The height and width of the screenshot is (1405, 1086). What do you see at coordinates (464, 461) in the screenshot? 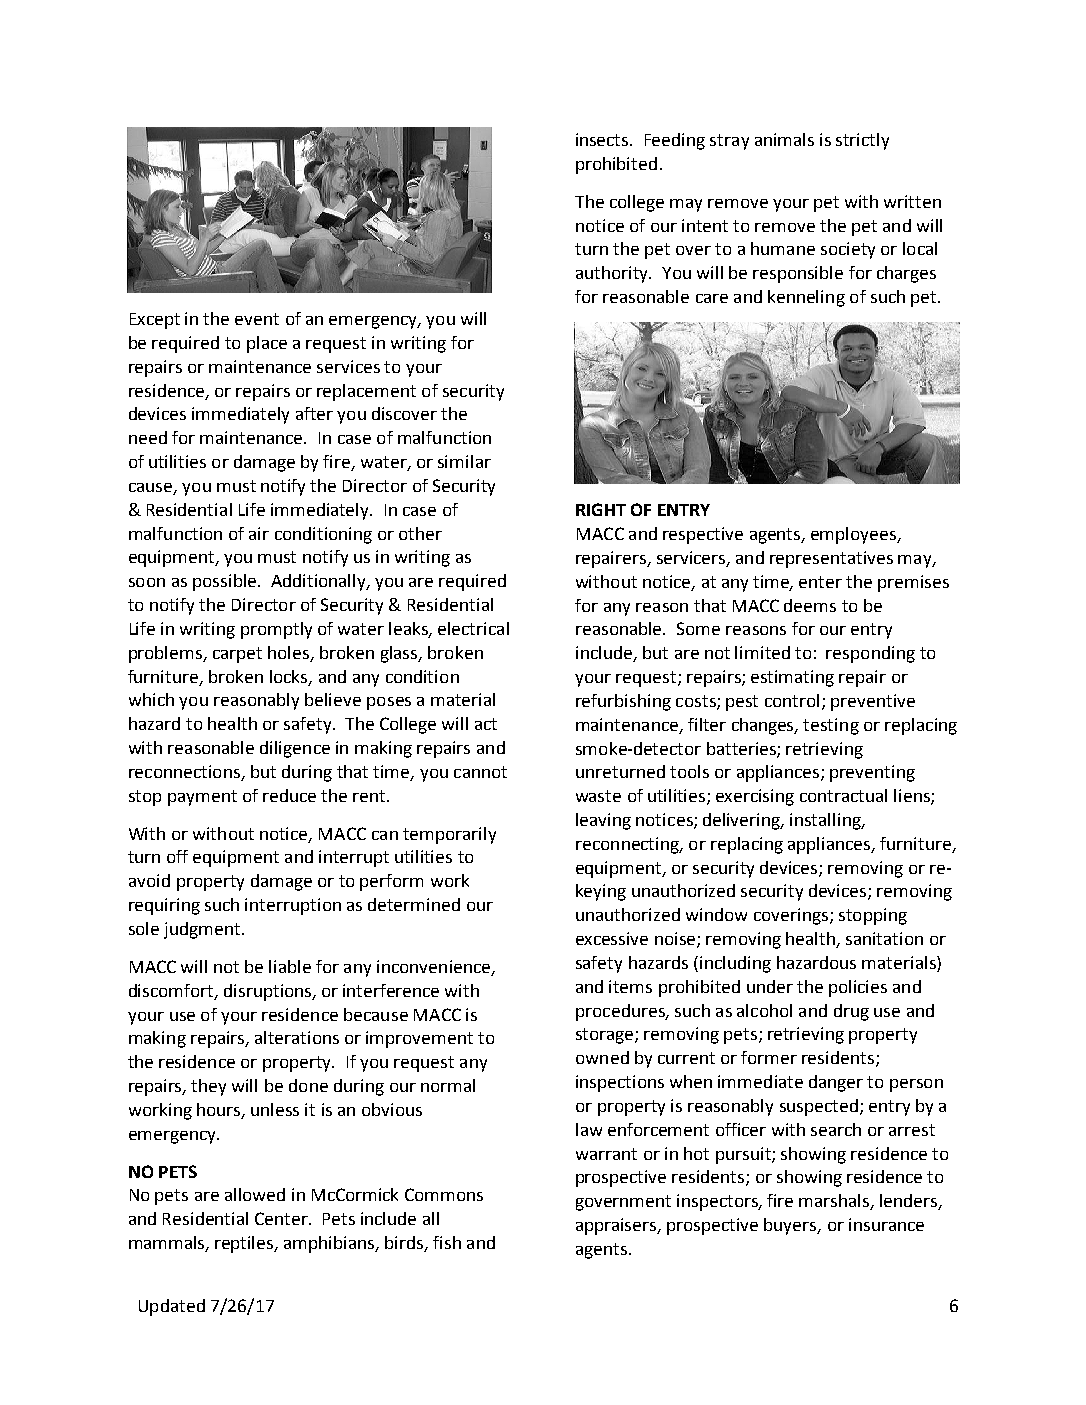
I see `similar` at bounding box center [464, 461].
